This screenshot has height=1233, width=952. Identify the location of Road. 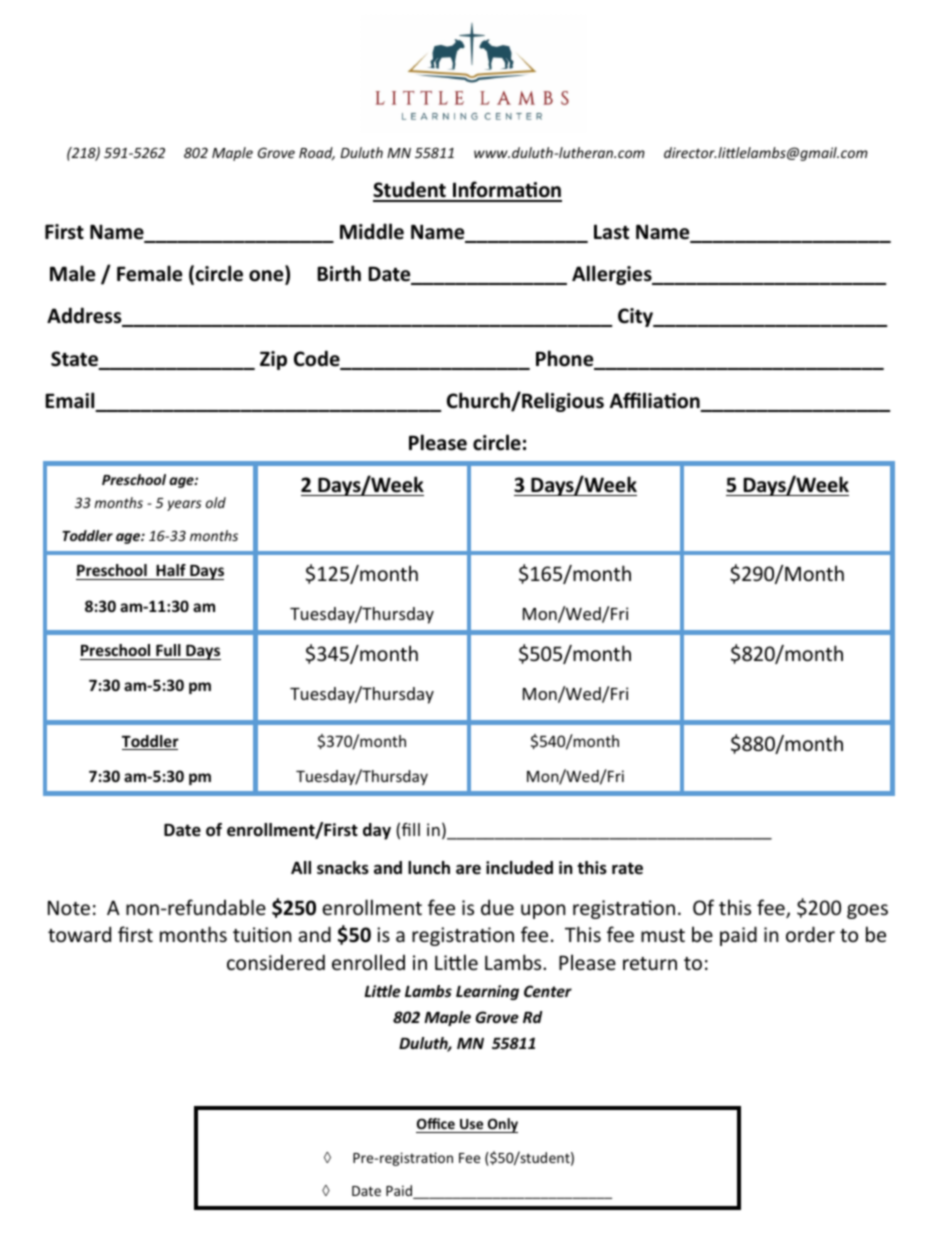
(317, 153).
